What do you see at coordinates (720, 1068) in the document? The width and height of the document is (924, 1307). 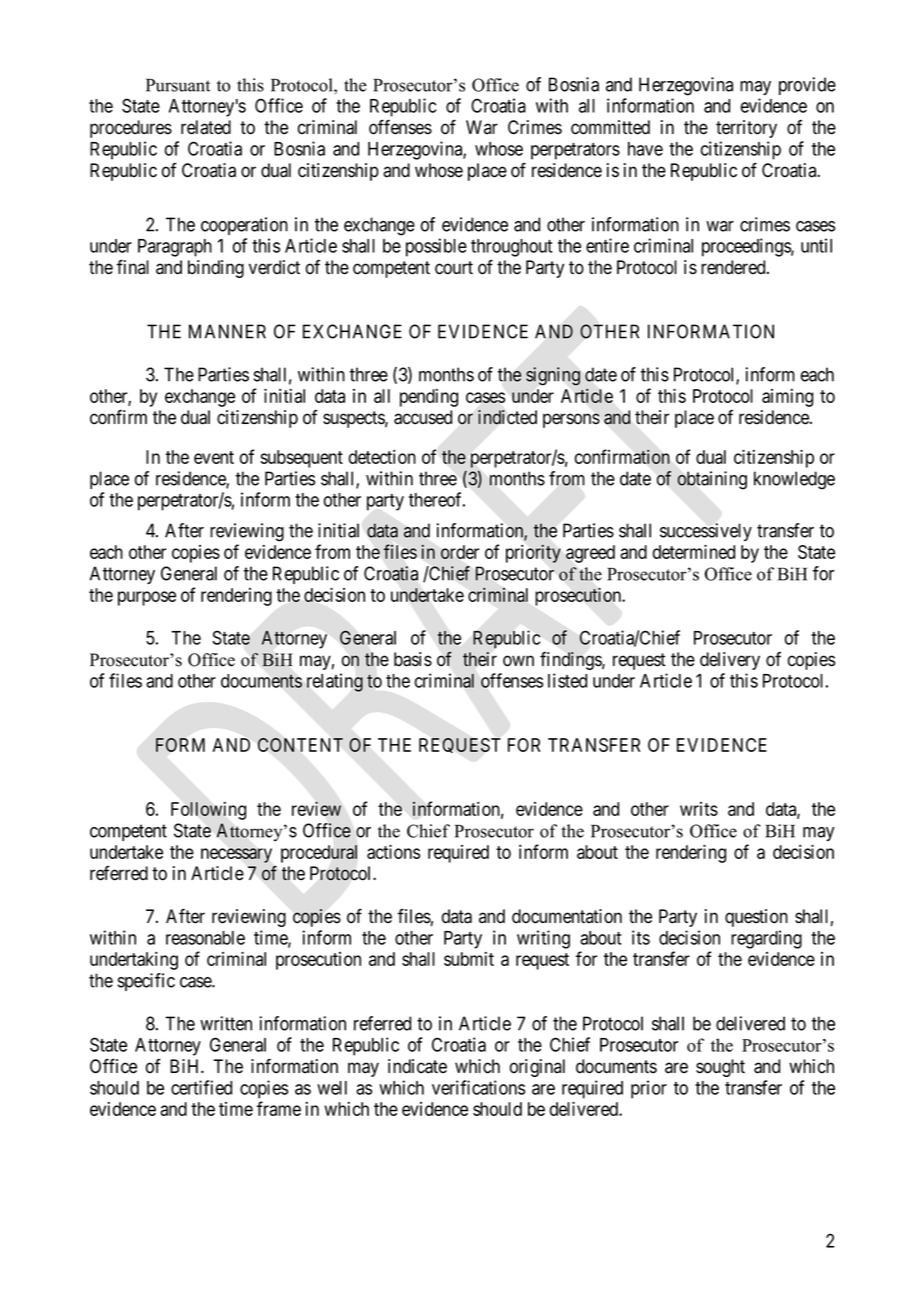 I see `sought` at bounding box center [720, 1068].
